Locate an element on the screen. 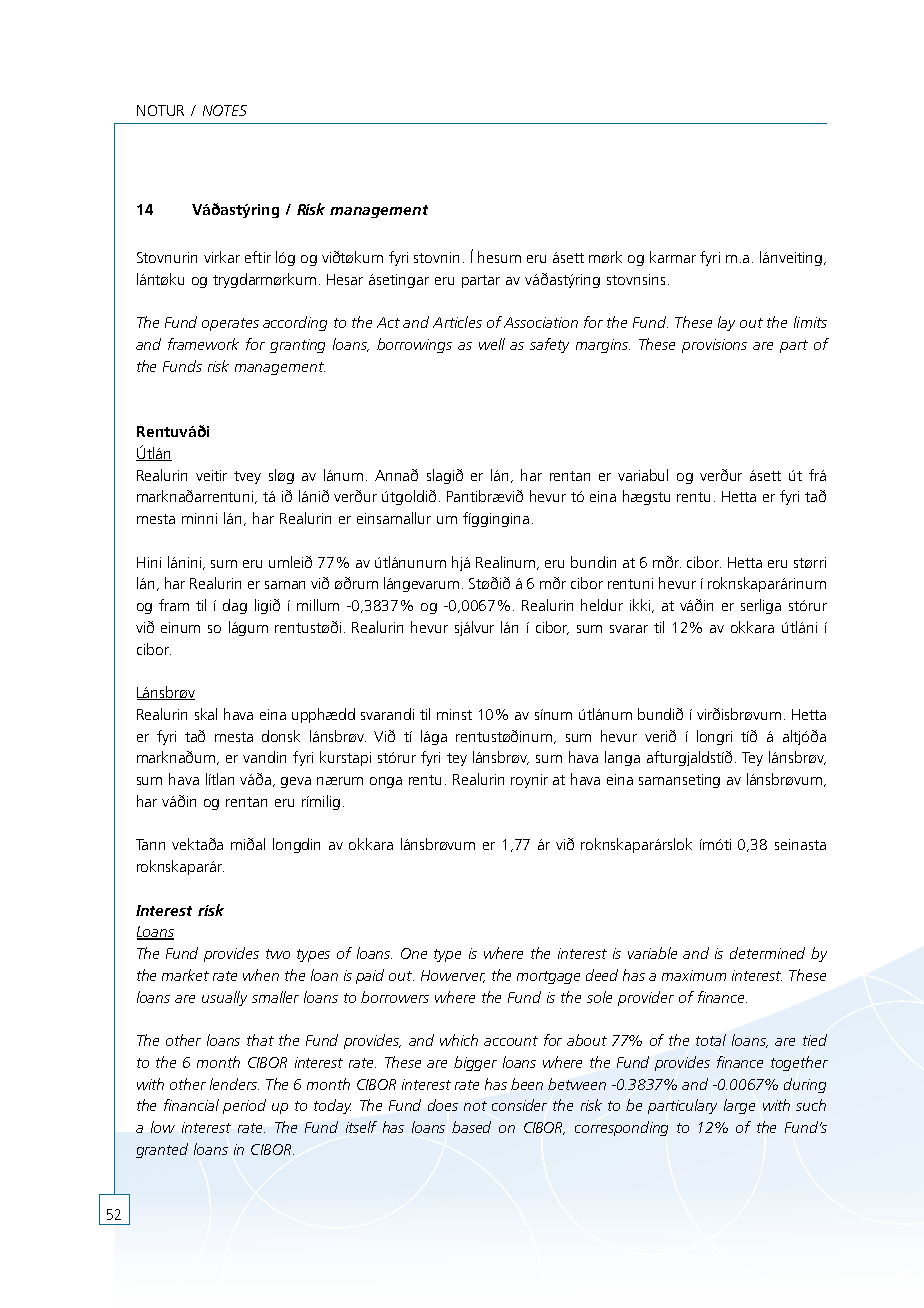  Hini is located at coordinates (149, 562).
